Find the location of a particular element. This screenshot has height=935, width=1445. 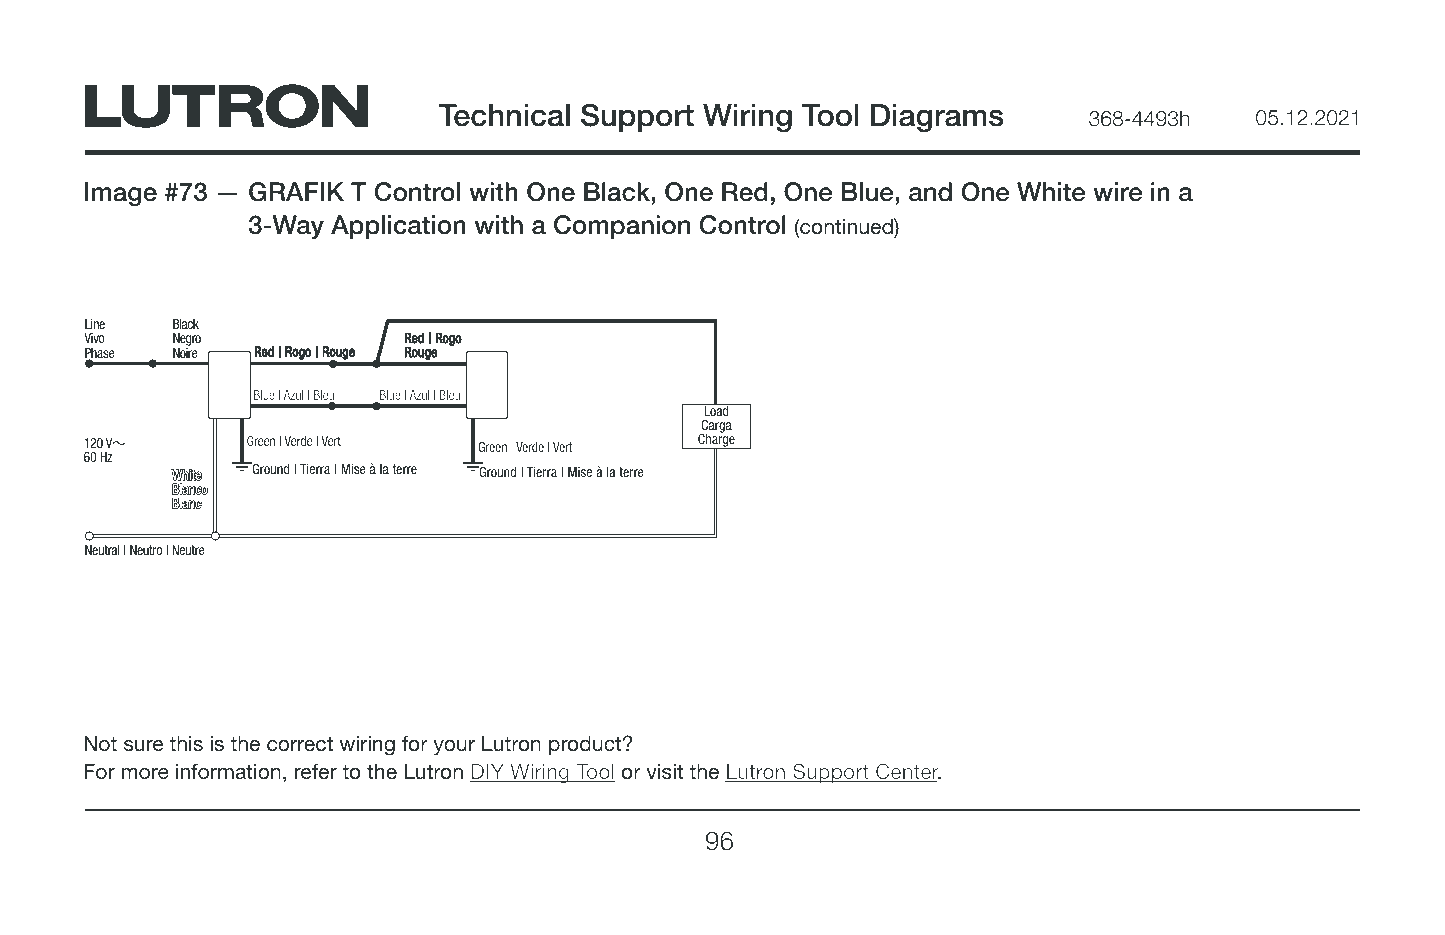

Charge is located at coordinates (716, 440).
